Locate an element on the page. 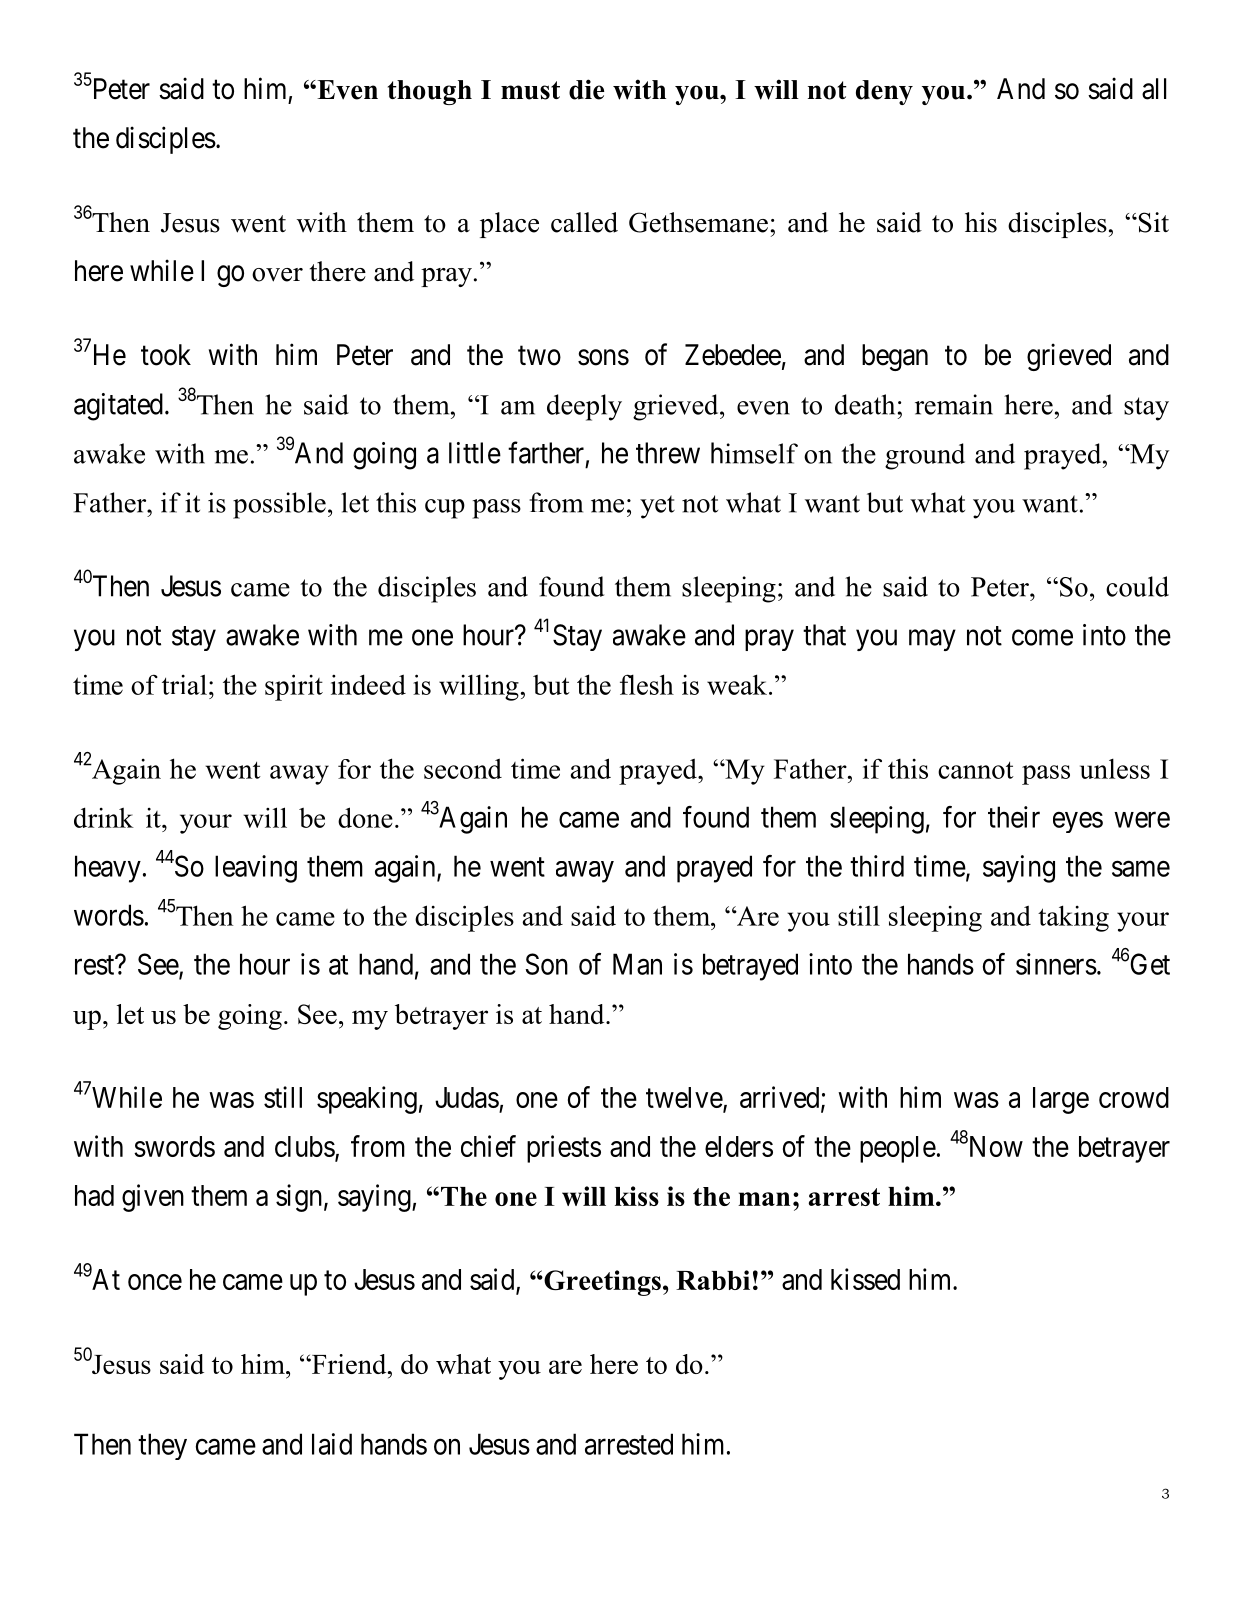  die is located at coordinates (586, 89).
